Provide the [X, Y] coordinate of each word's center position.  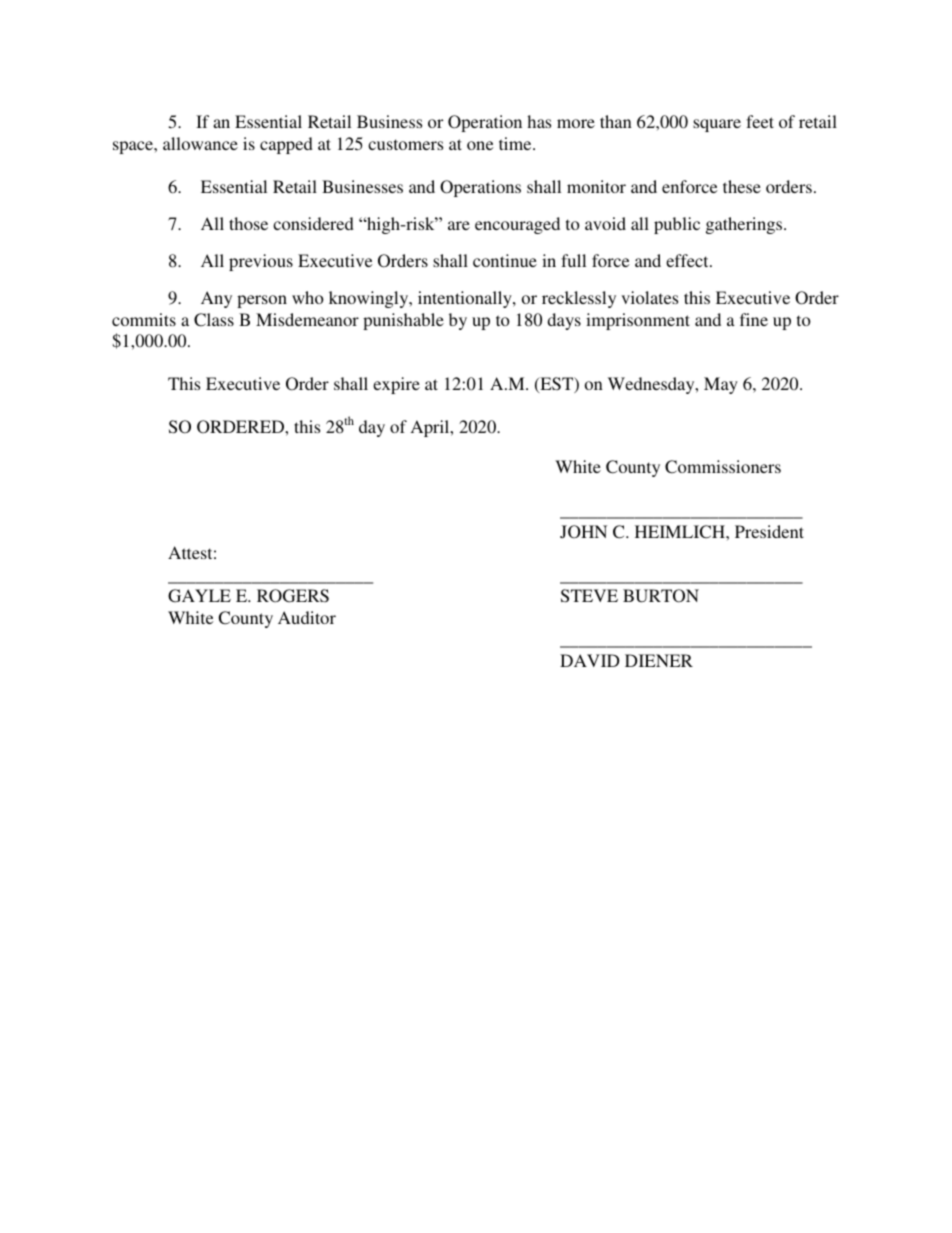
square [717, 125]
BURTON [661, 596]
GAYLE [199, 596]
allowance [200, 143]
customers [405, 144]
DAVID [590, 660]
